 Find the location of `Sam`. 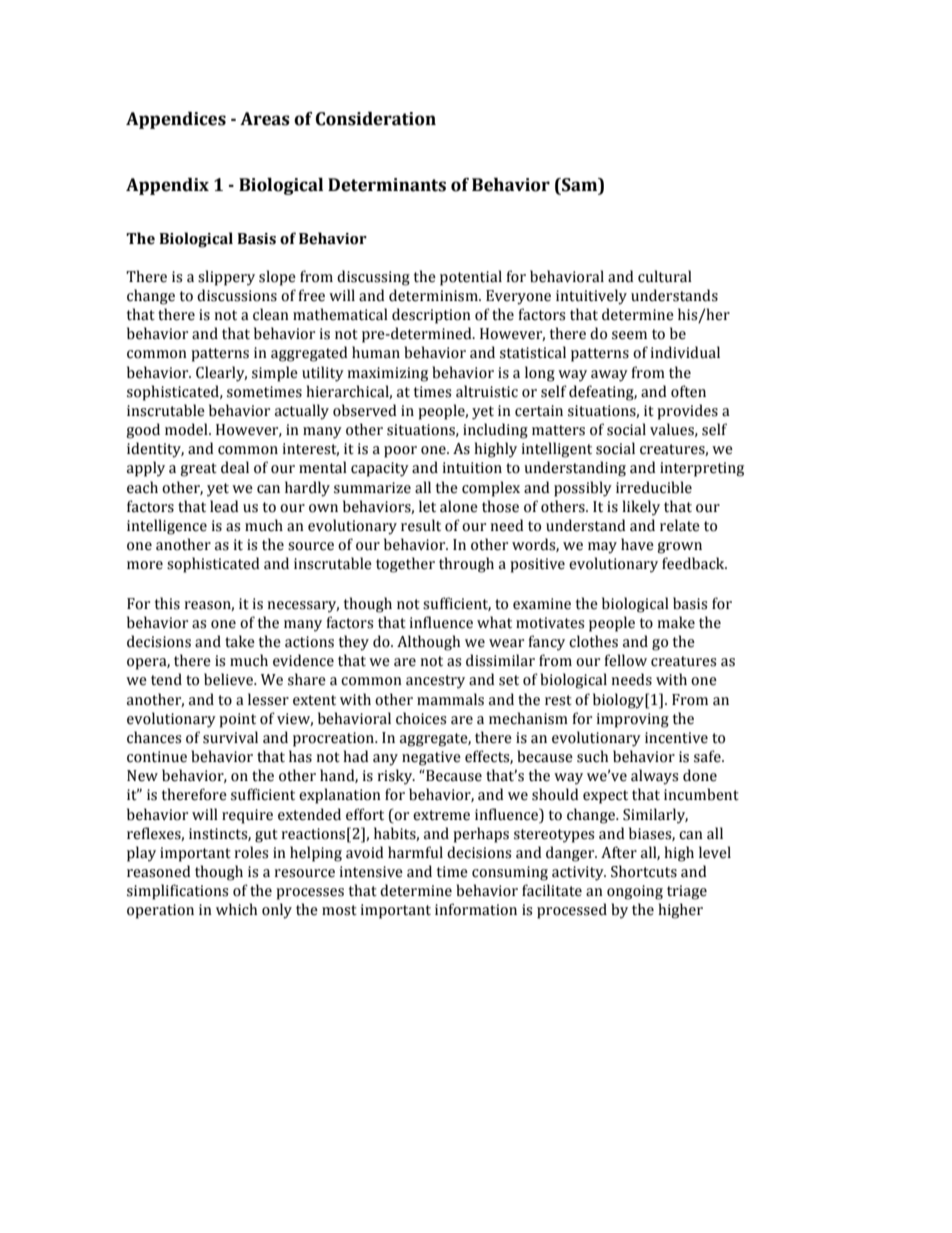

Sam is located at coordinates (580, 185).
